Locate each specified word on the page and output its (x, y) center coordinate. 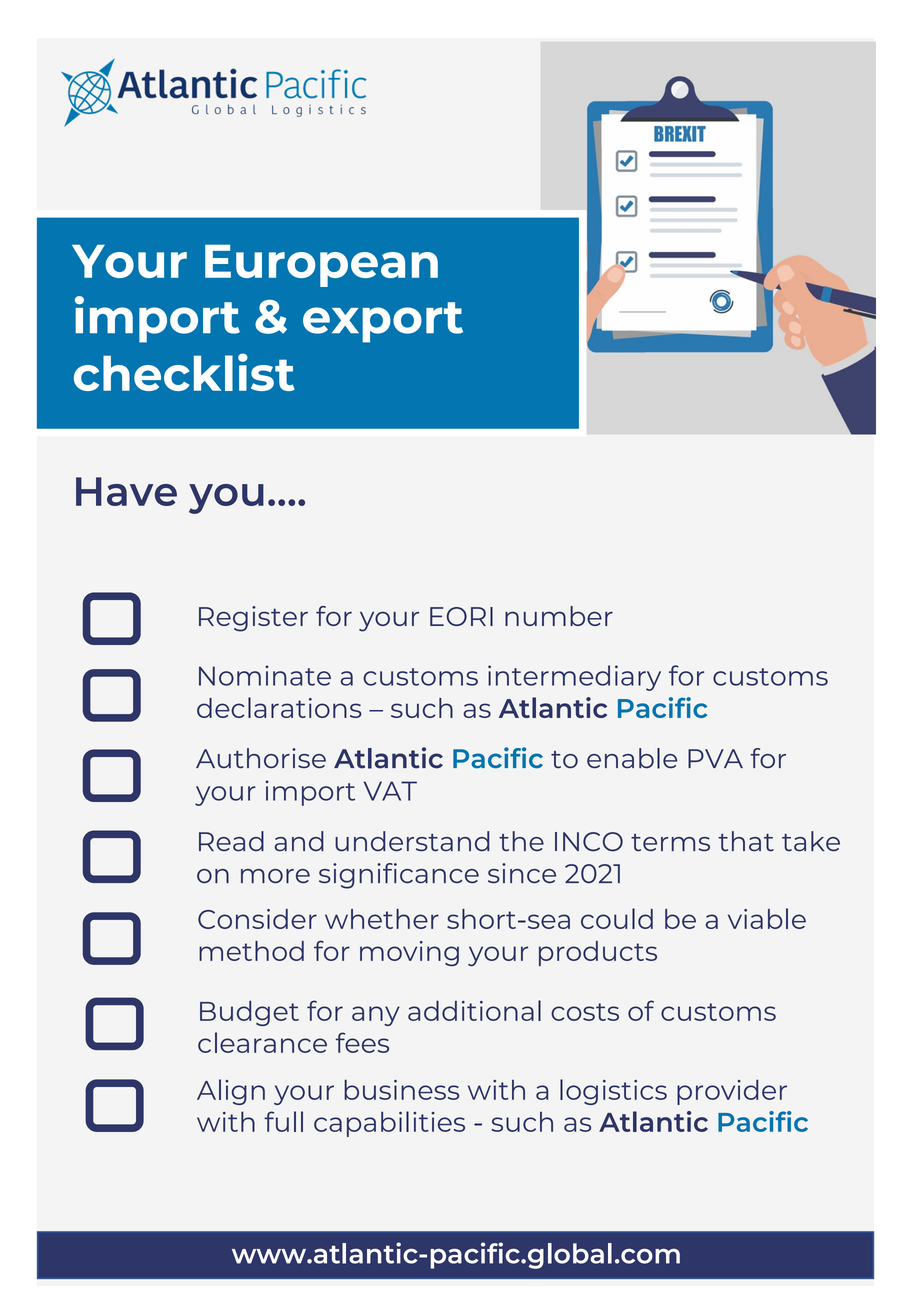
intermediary (574, 678)
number (559, 616)
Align (231, 1092)
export (383, 322)
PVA (715, 758)
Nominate (265, 675)
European (321, 265)
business (401, 1089)
